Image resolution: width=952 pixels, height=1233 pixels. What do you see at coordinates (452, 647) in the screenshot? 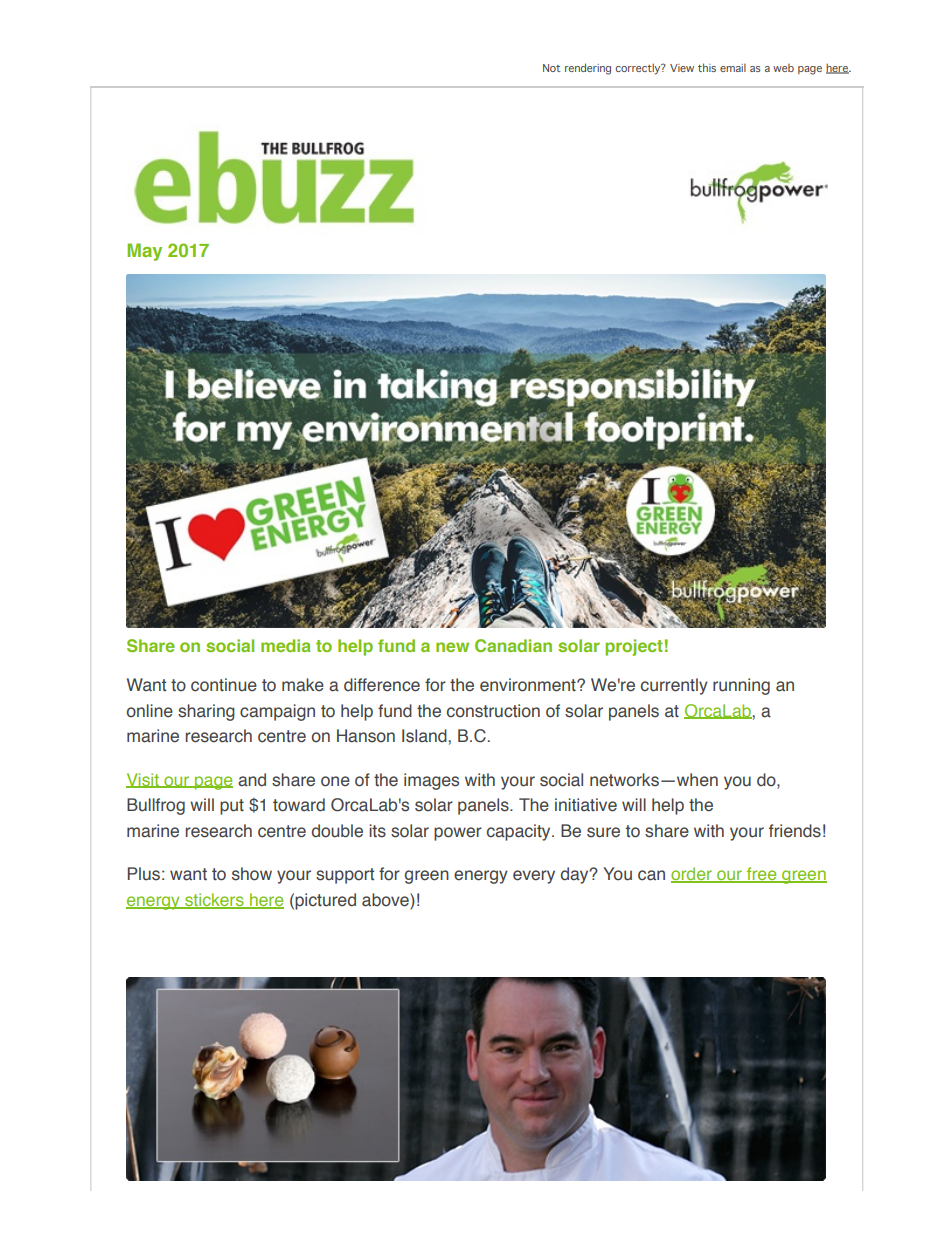
I see `new` at bounding box center [452, 647].
